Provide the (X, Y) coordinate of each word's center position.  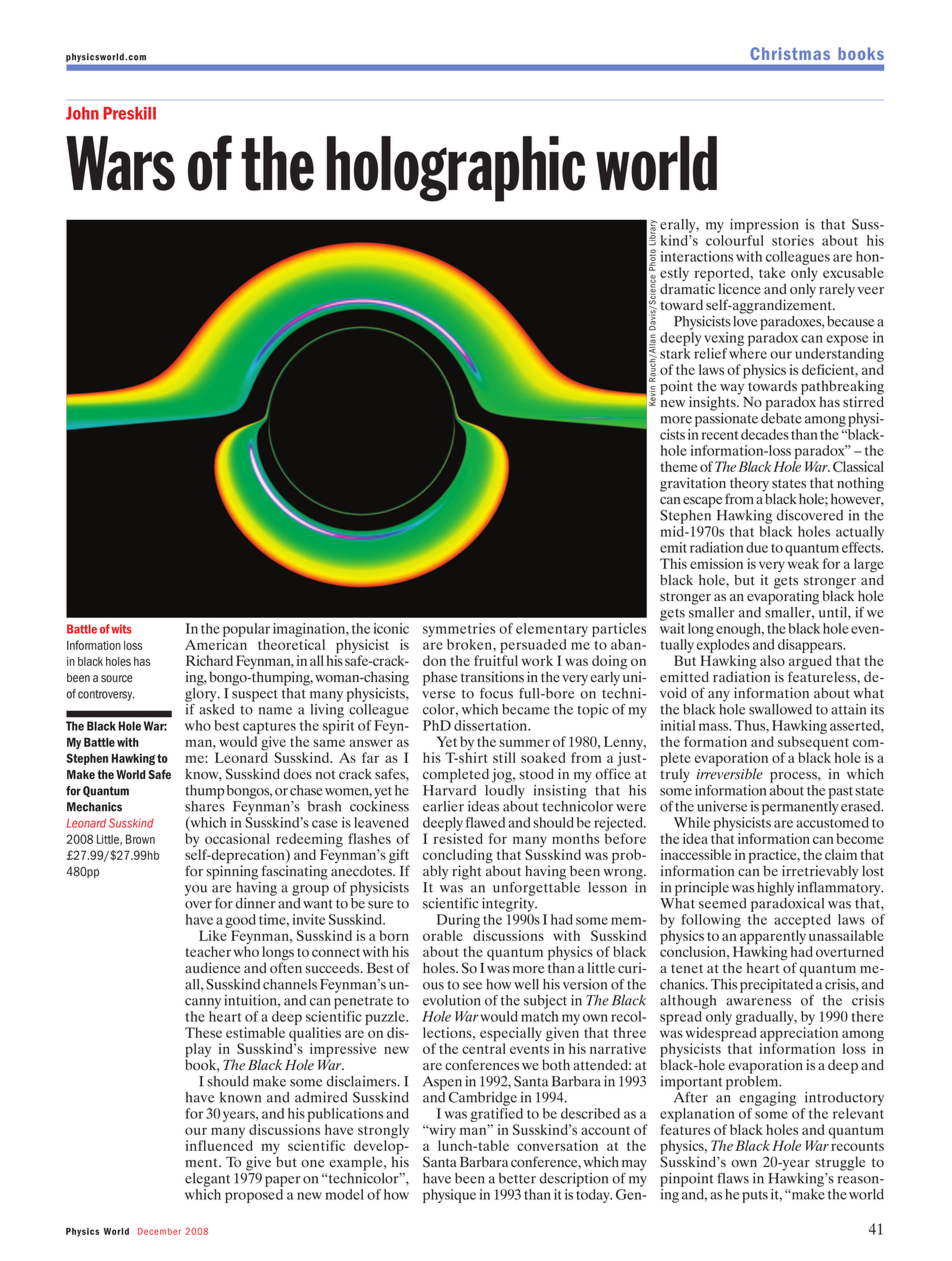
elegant (207, 1180)
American (216, 644)
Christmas (790, 53)
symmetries (459, 630)
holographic (456, 169)
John (82, 113)
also (772, 660)
